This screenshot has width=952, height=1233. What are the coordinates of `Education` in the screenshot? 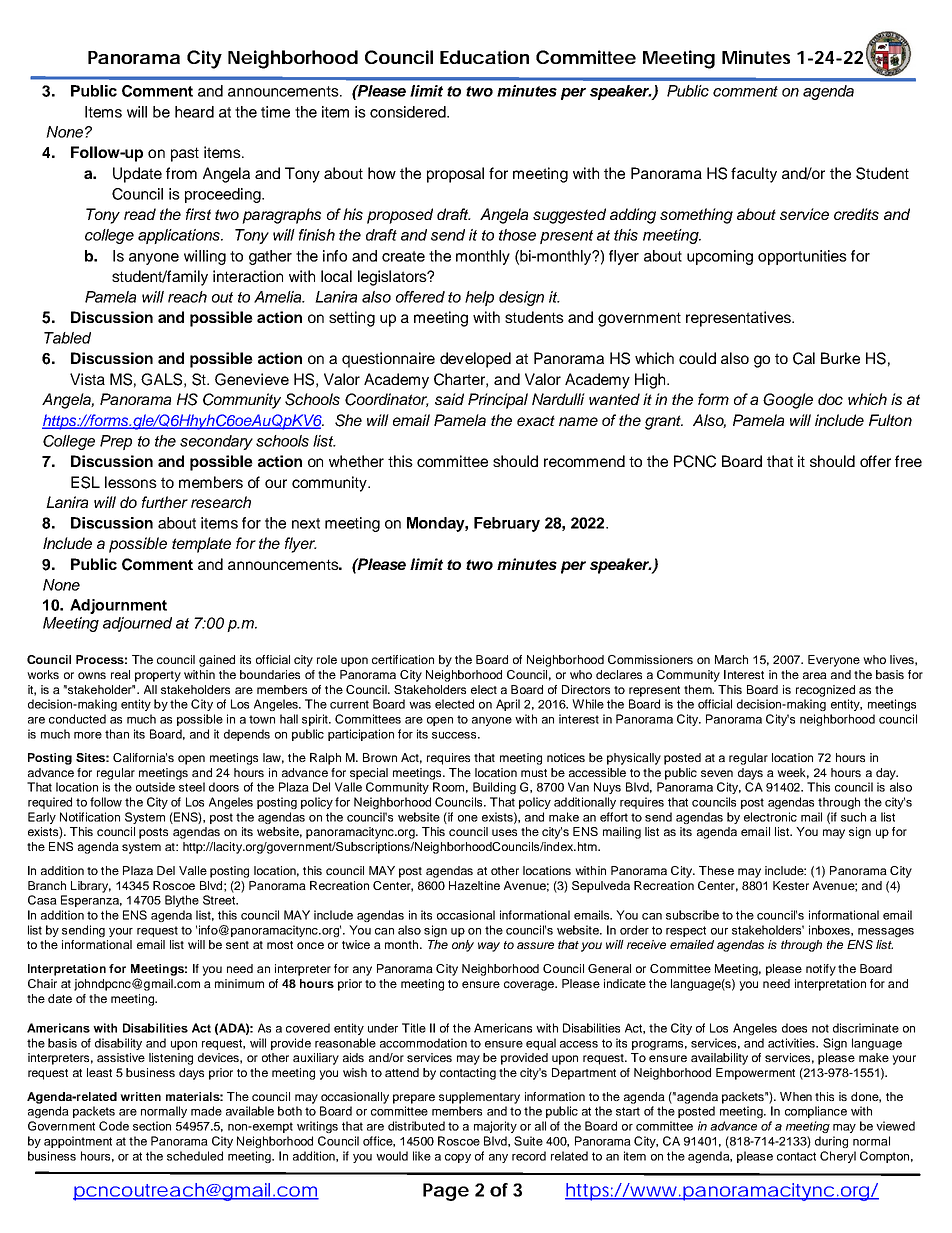 It's located at (484, 57).
